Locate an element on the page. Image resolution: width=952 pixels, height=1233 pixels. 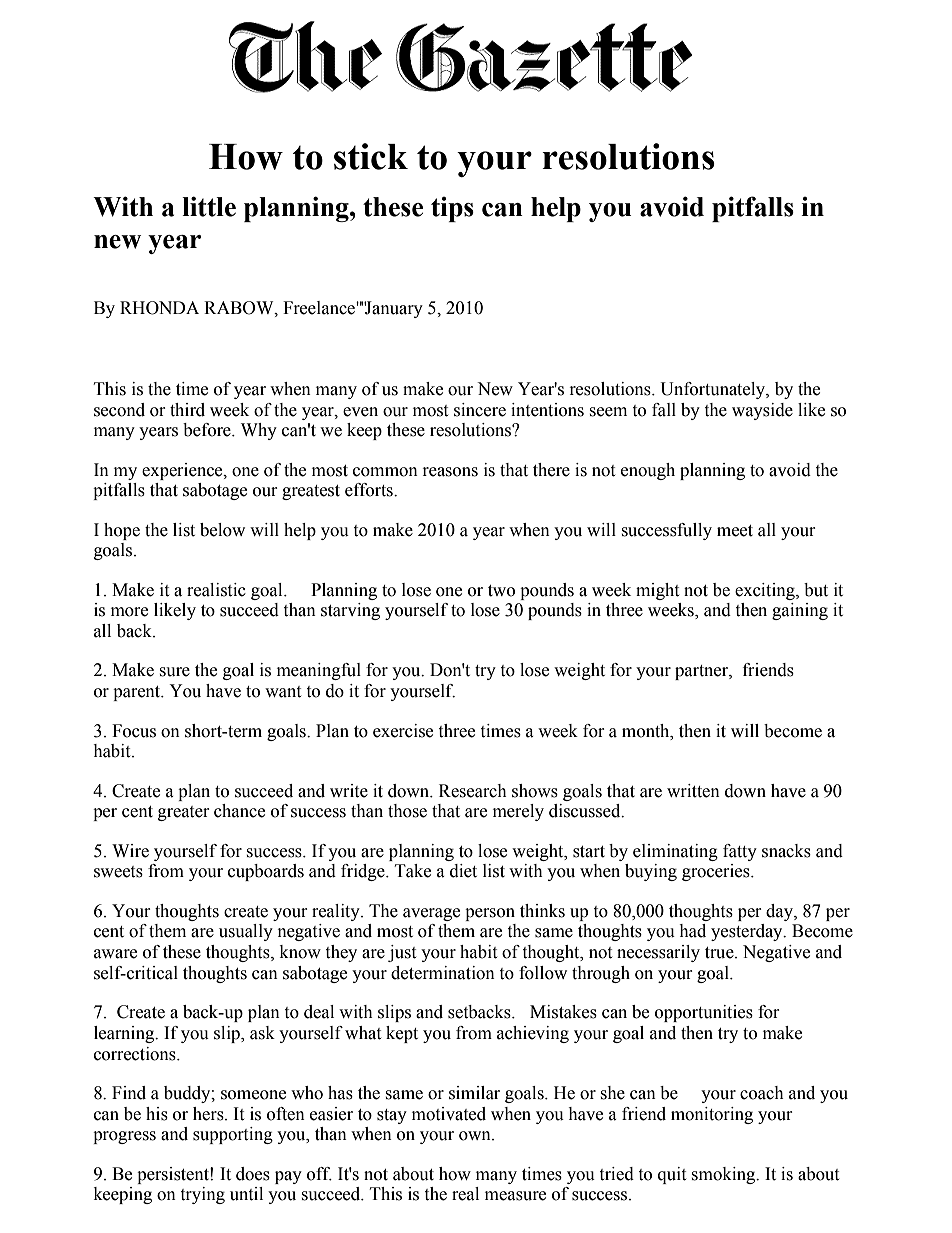
wayside is located at coordinates (762, 411).
